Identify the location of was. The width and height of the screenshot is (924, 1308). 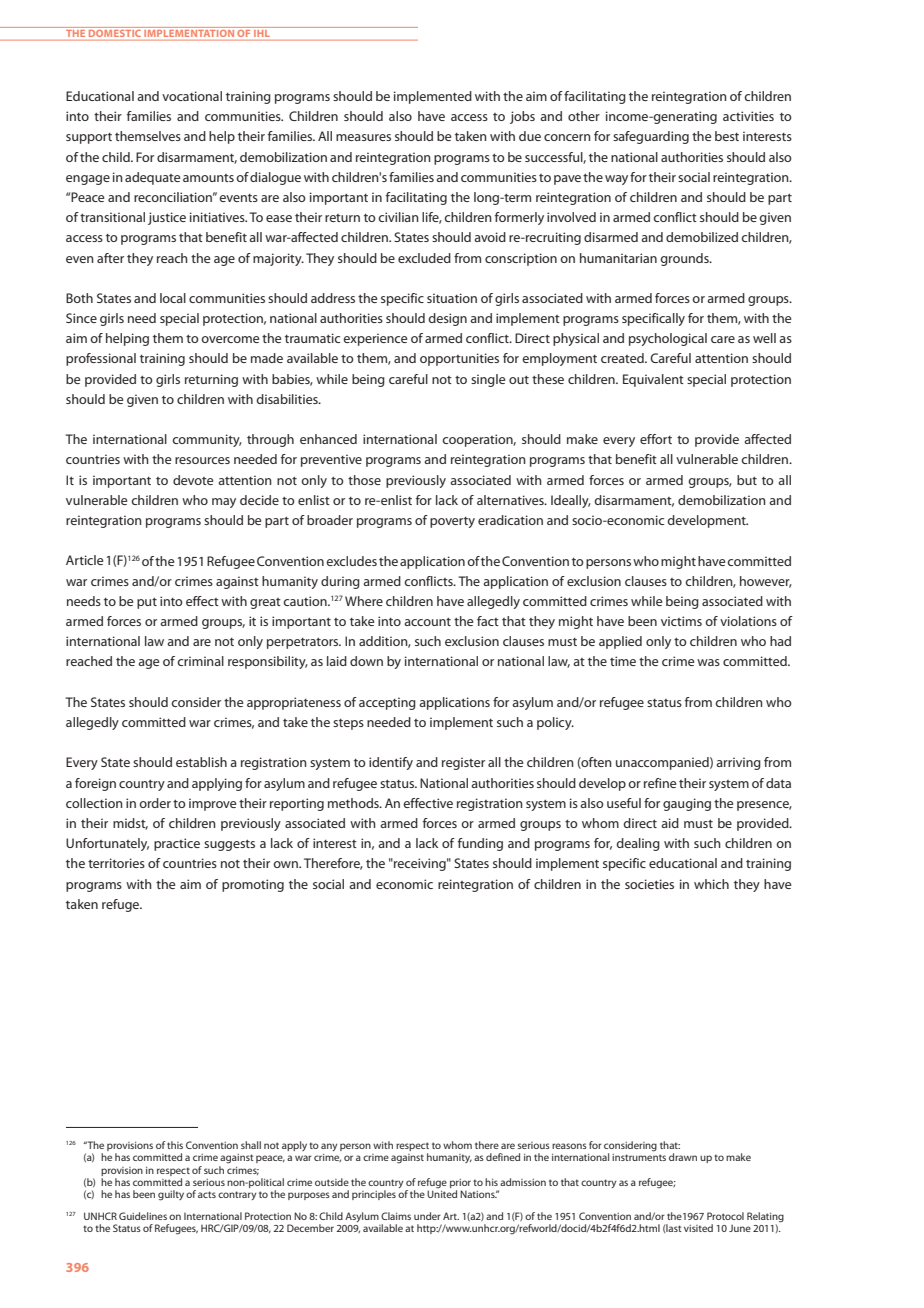
(708, 662).
